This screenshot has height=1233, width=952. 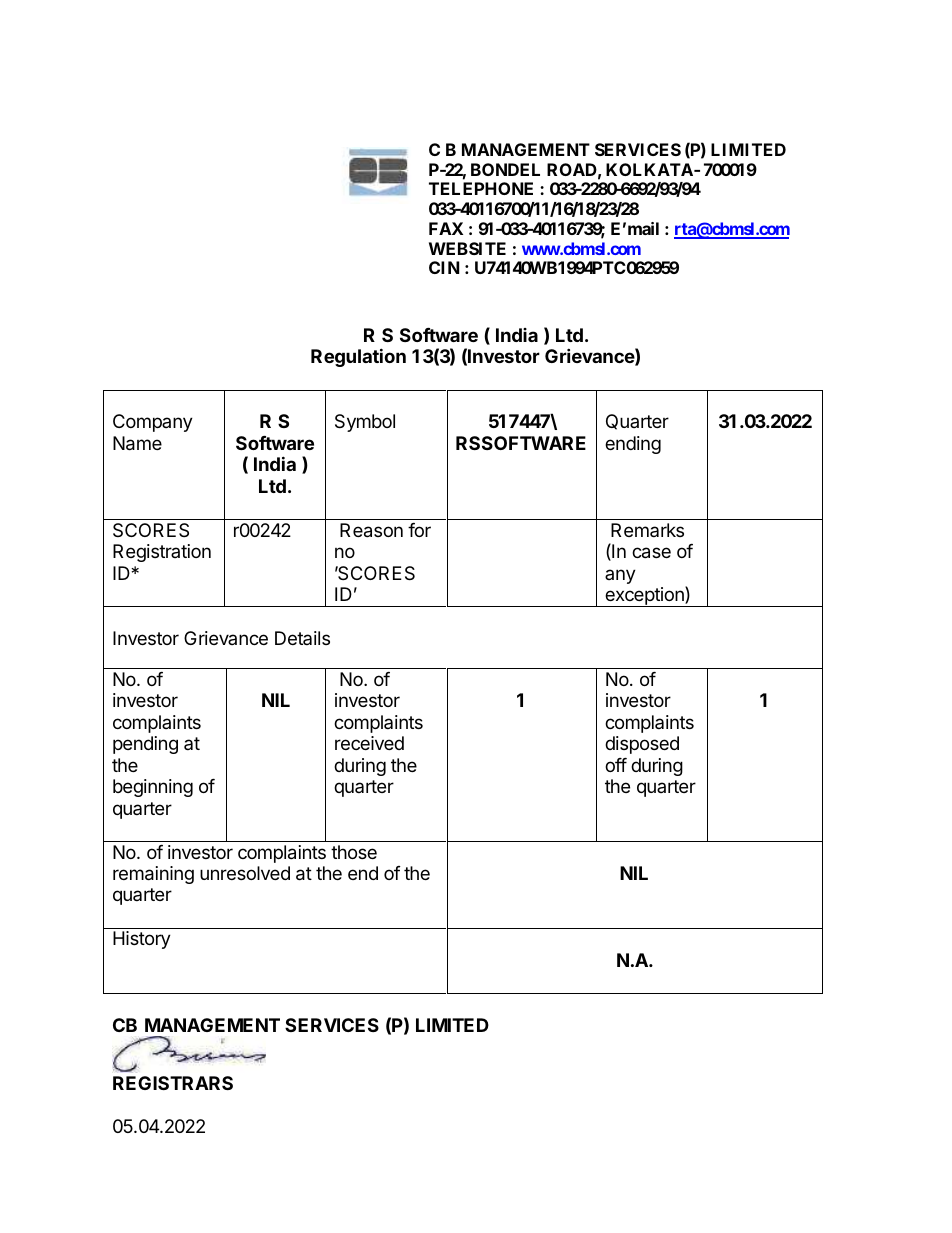 I want to click on TELEPHONE, so click(x=481, y=188).
